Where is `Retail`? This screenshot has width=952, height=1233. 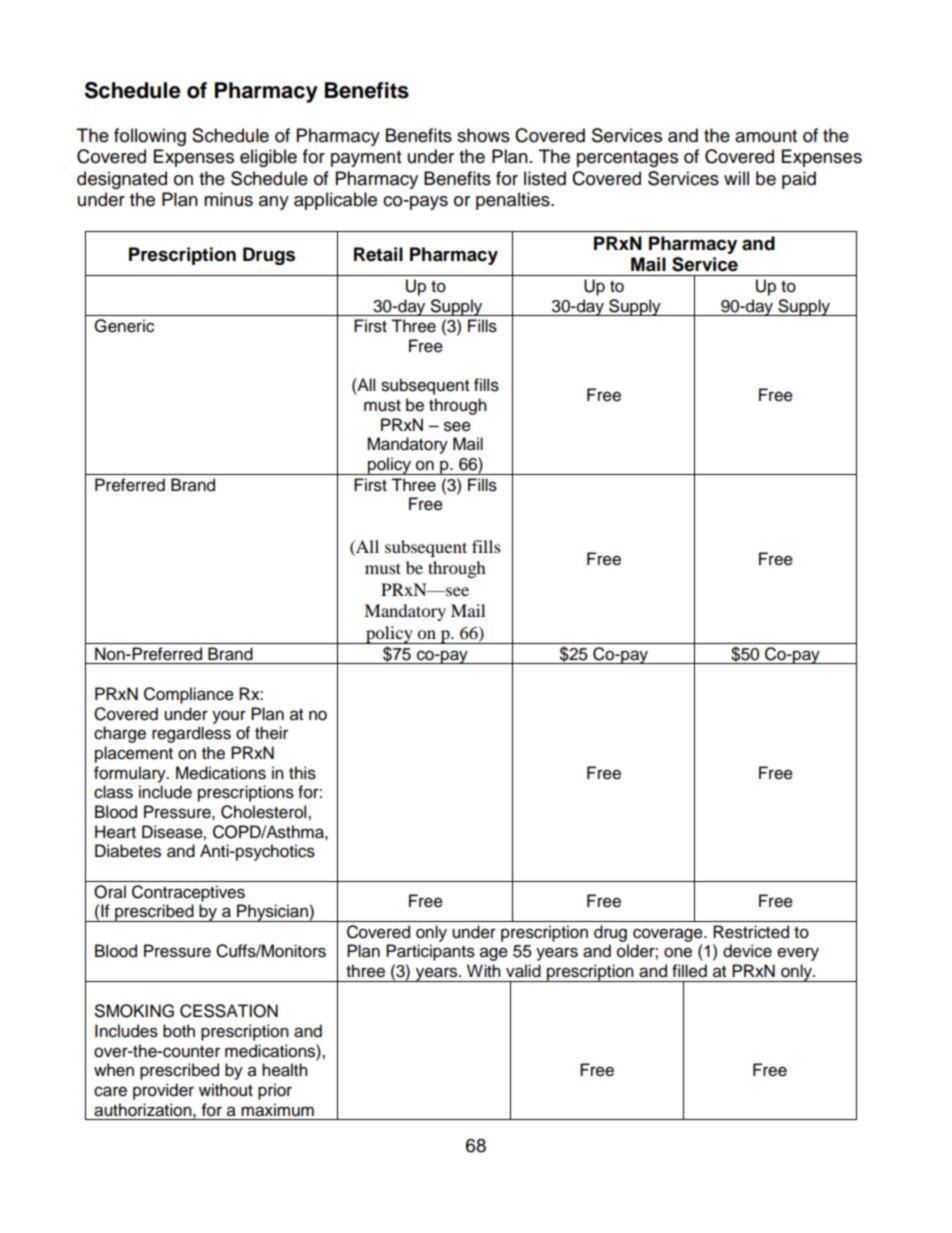 Retail is located at coordinates (378, 254).
